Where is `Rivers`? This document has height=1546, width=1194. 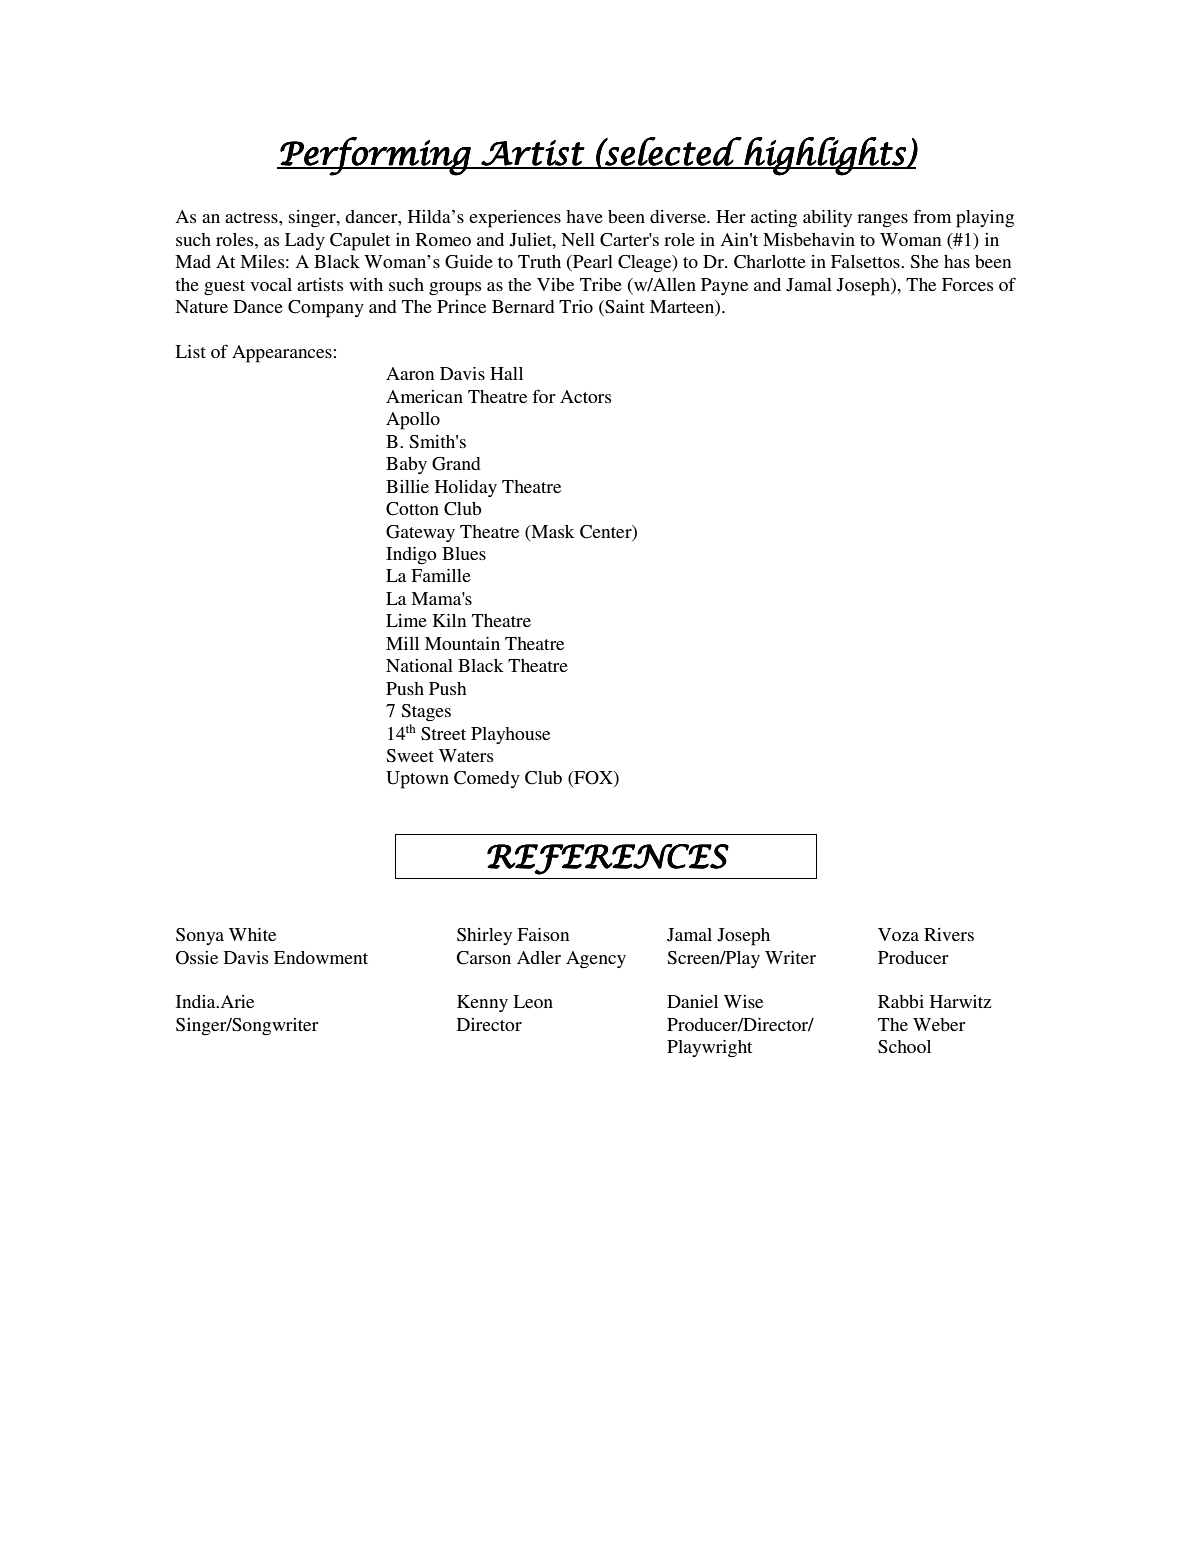 Rivers is located at coordinates (949, 934).
